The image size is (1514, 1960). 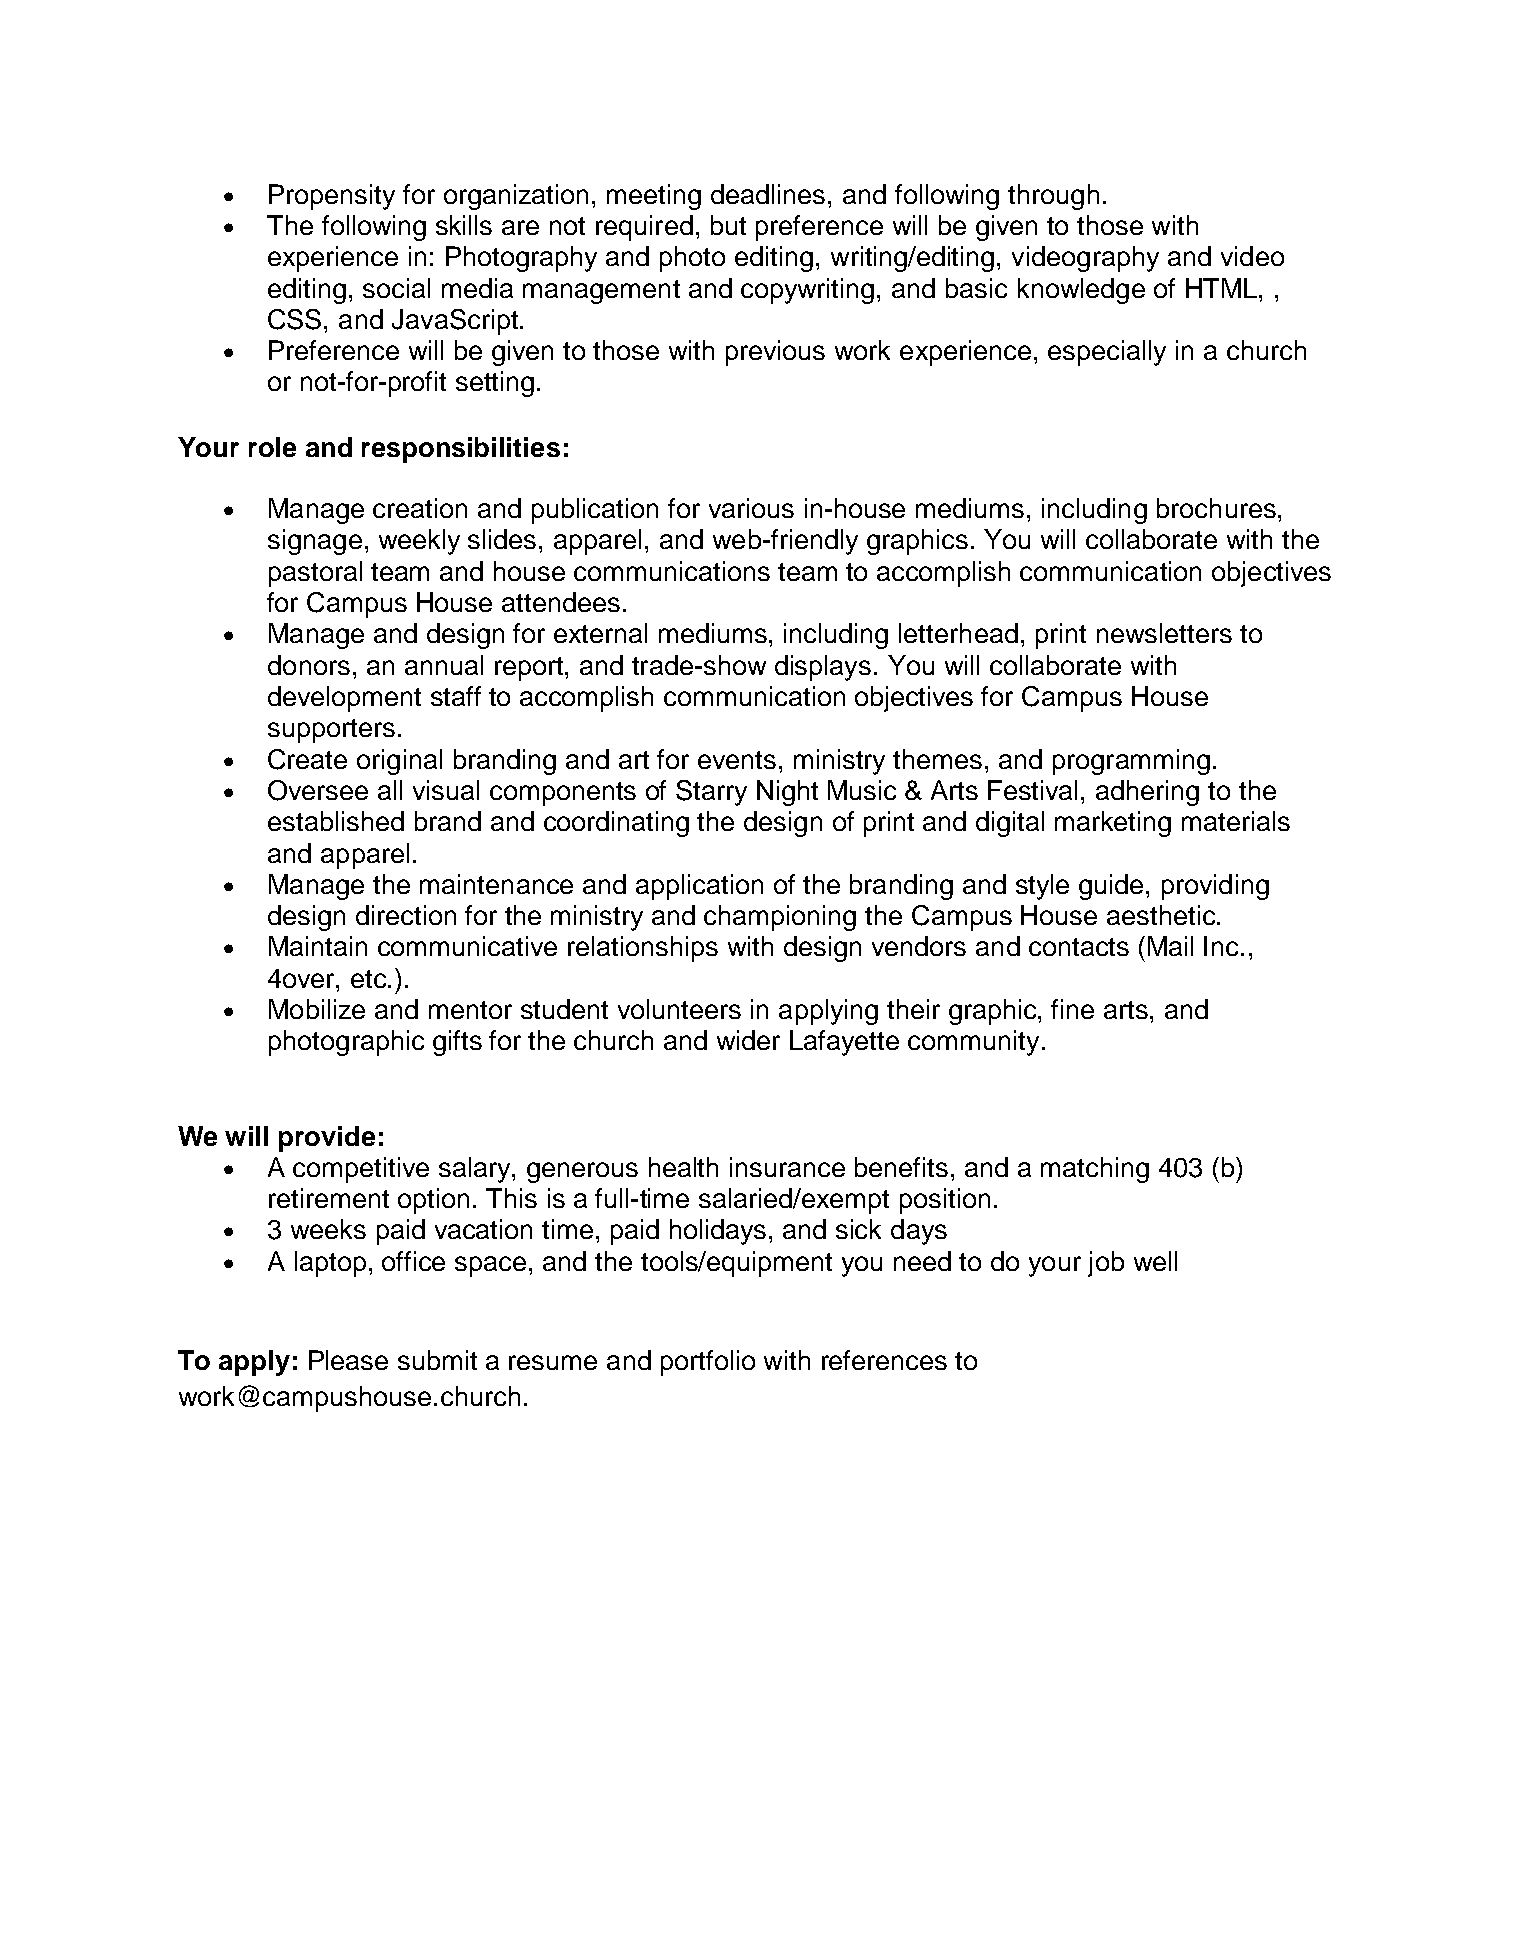 What do you see at coordinates (370, 979) in the page?
I see `etc` at bounding box center [370, 979].
